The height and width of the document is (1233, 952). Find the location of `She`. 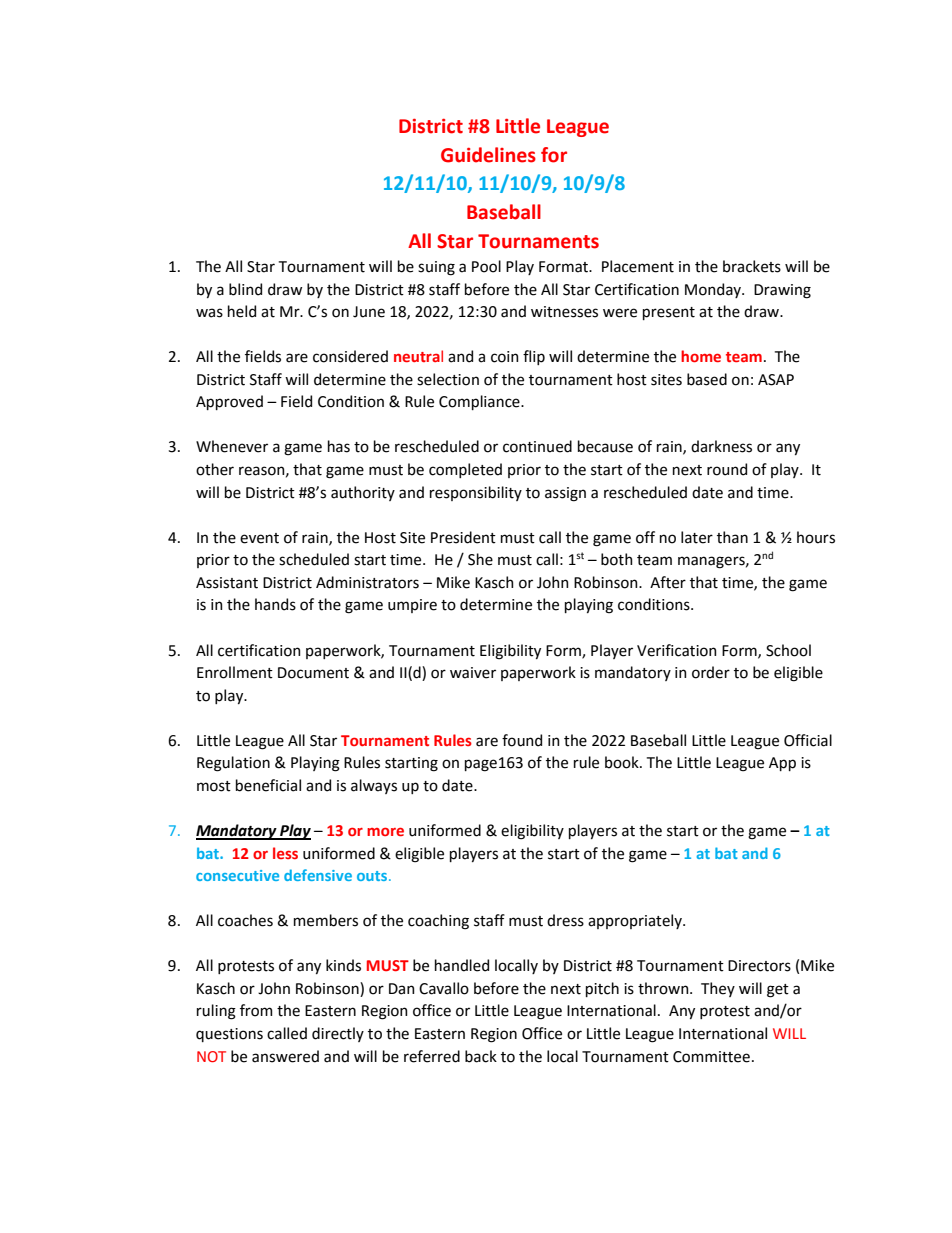

She is located at coordinates (480, 559).
